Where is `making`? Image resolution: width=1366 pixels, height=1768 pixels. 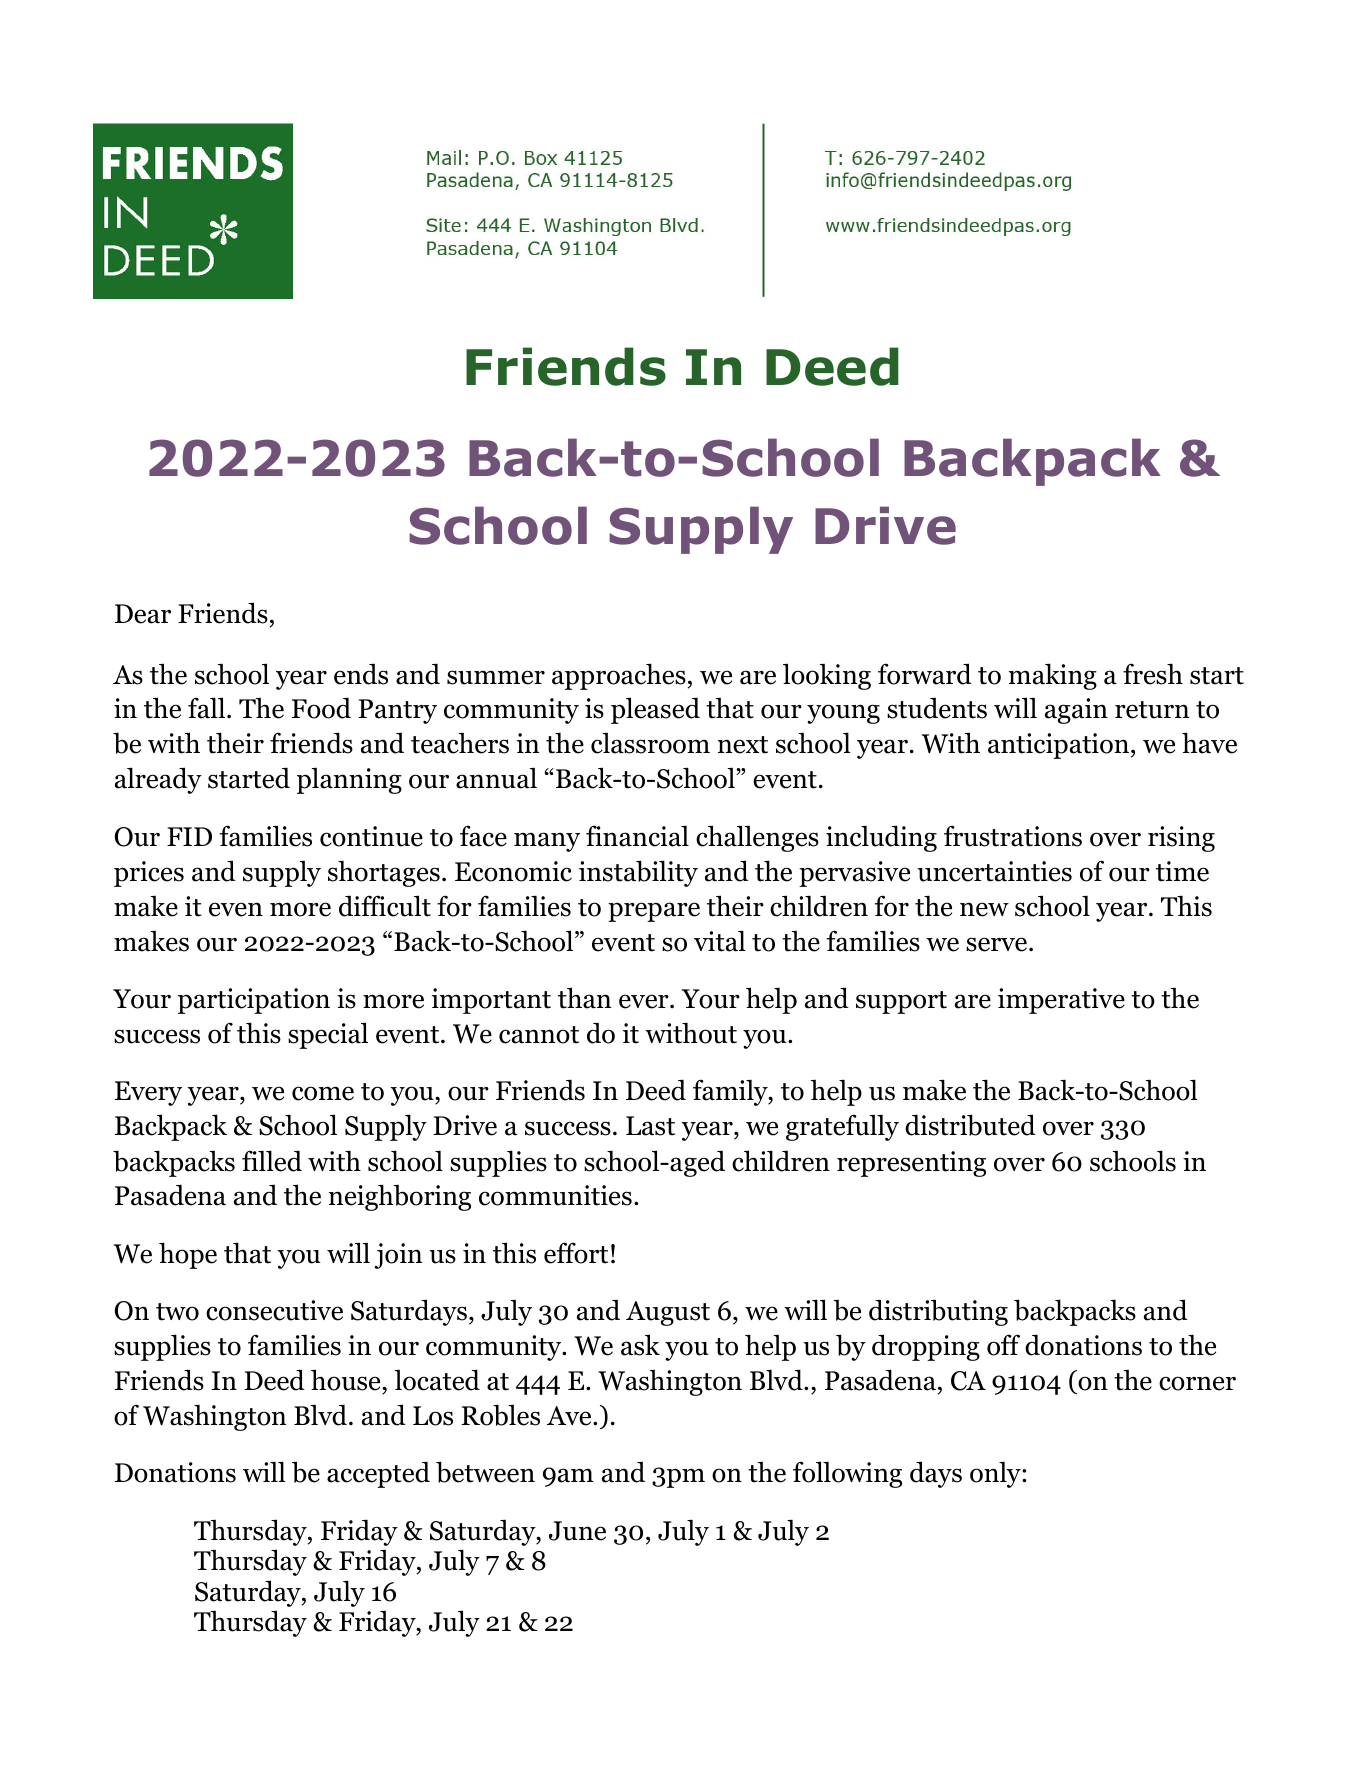
making is located at coordinates (1052, 676).
